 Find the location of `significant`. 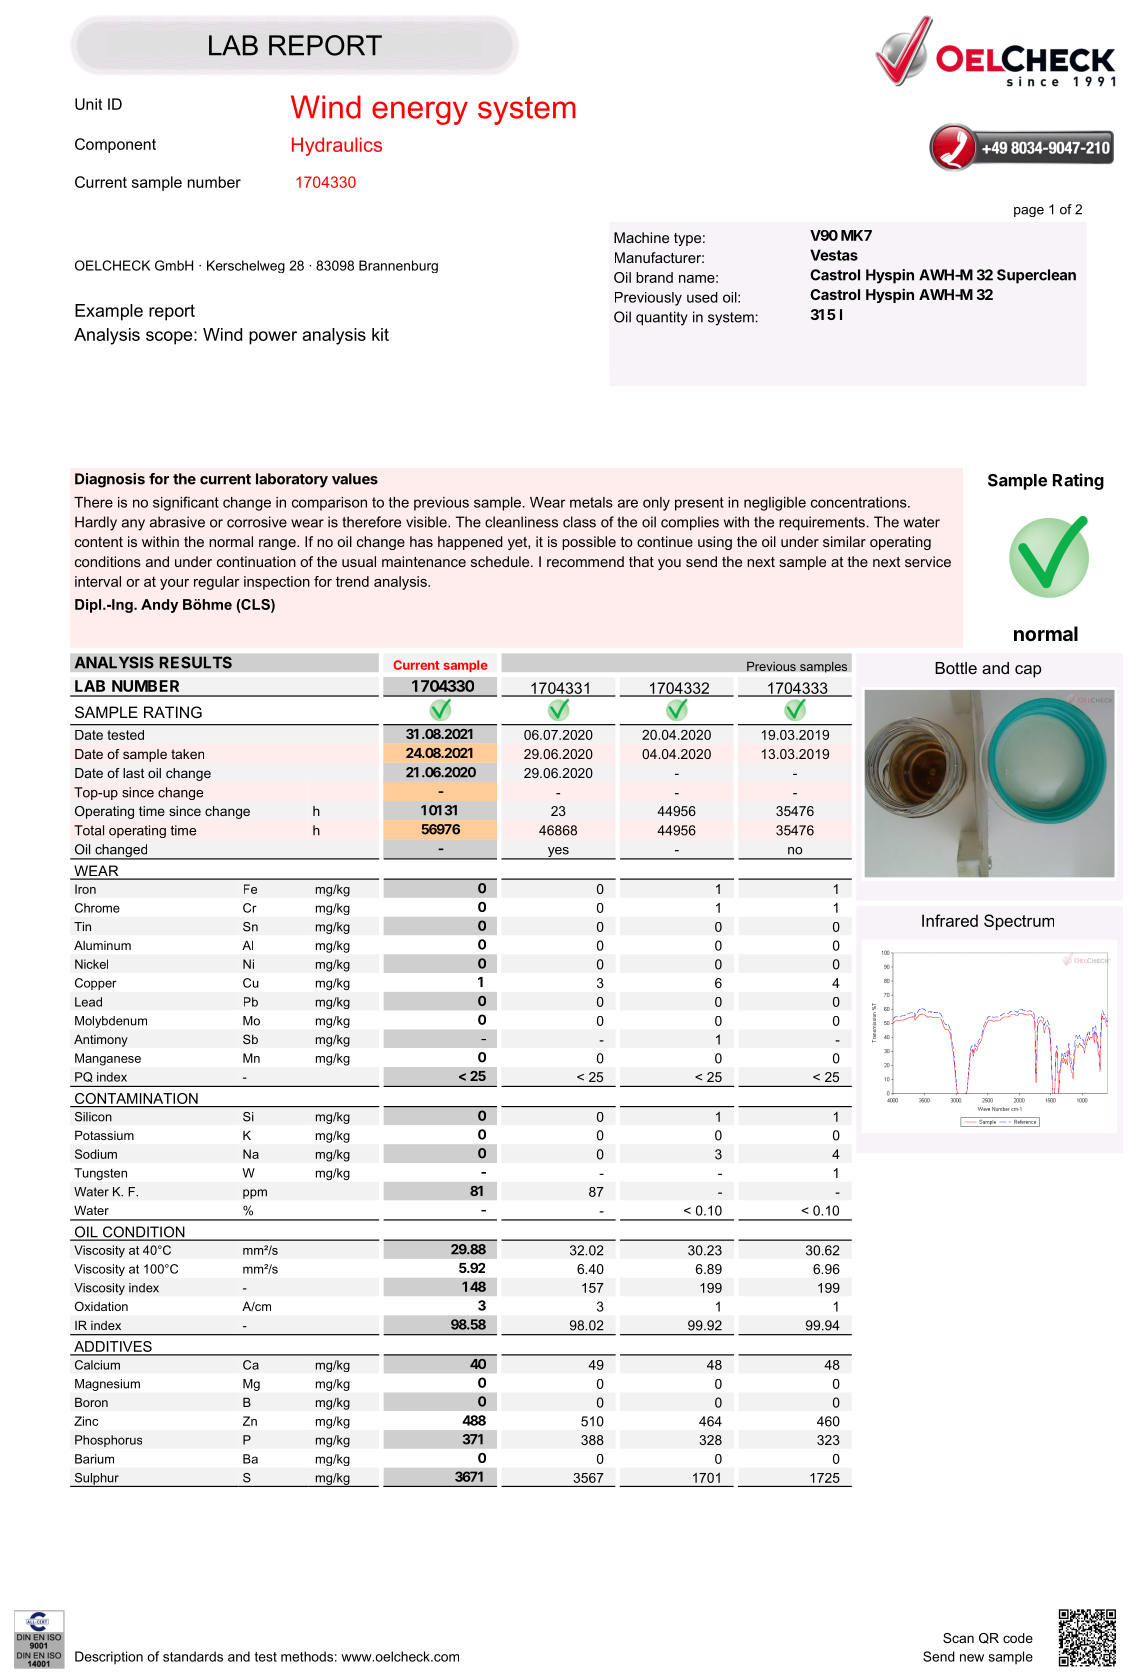

significant is located at coordinates (186, 503).
